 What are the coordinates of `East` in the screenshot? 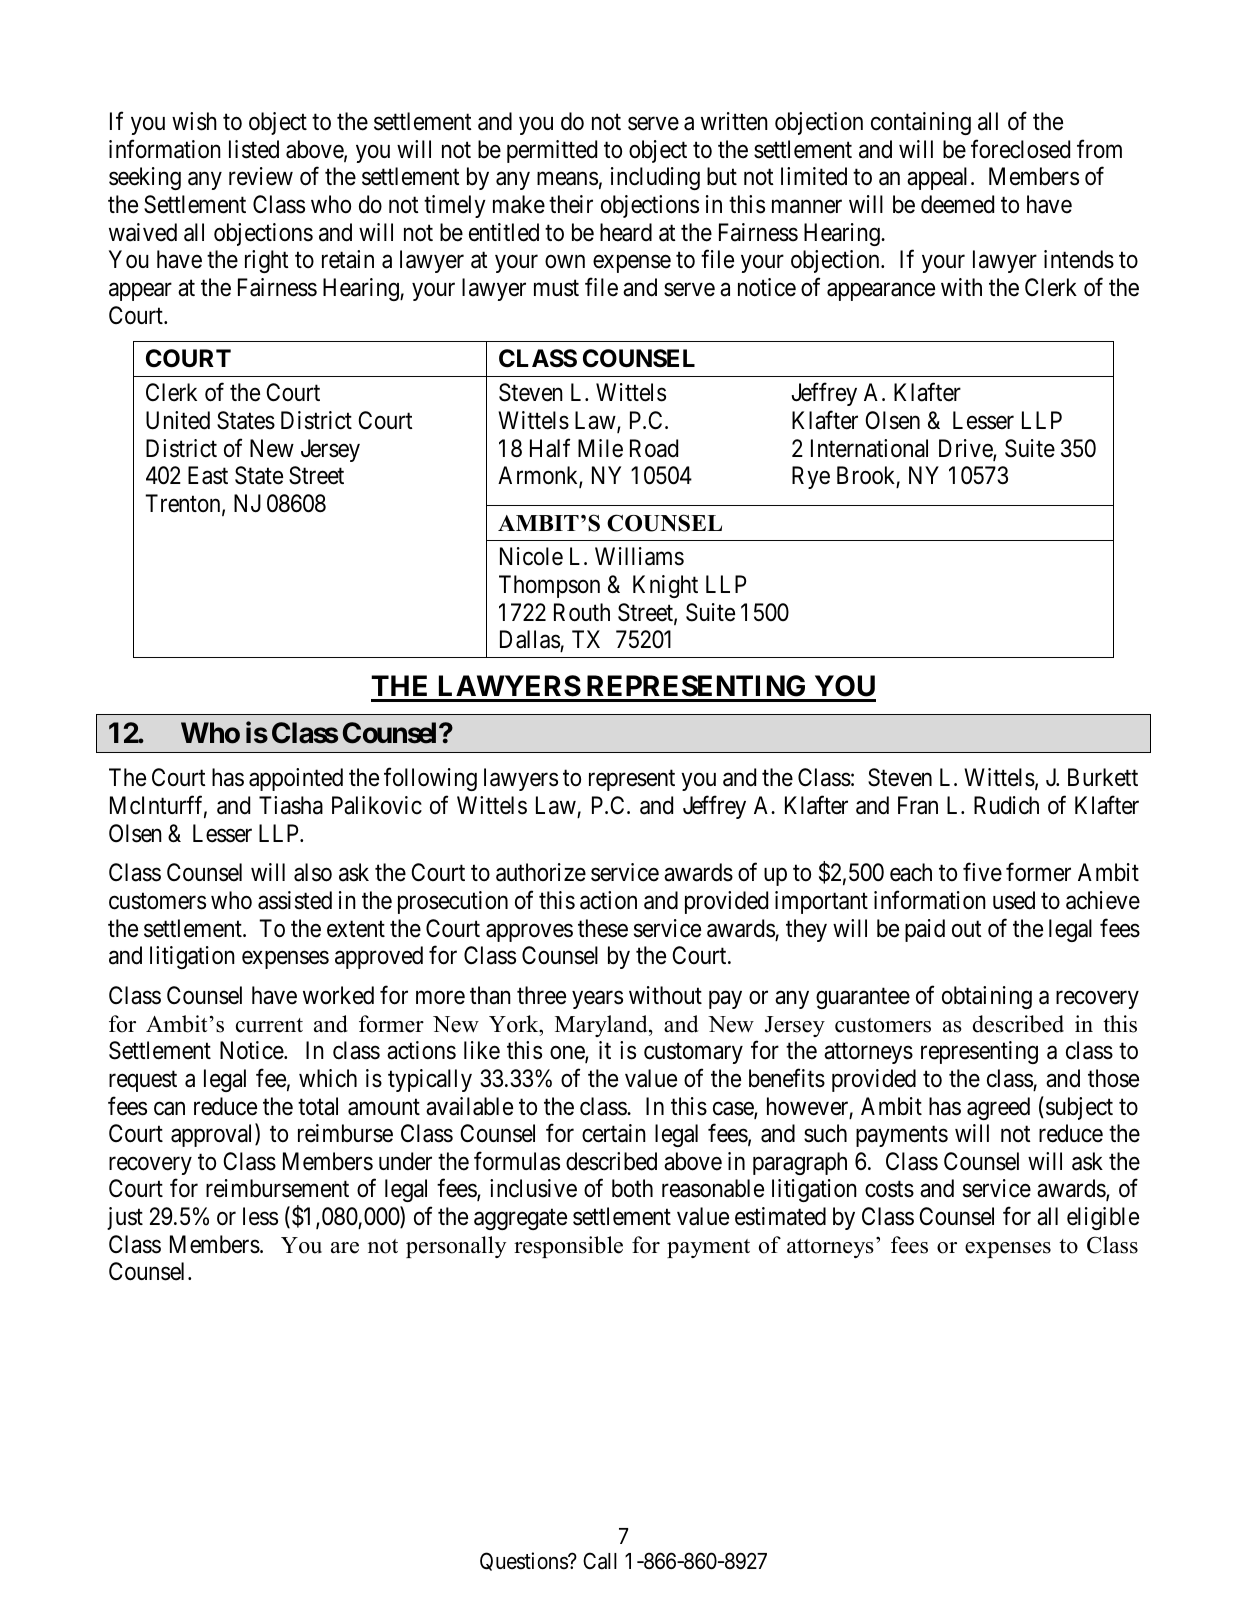 It's located at (208, 475).
